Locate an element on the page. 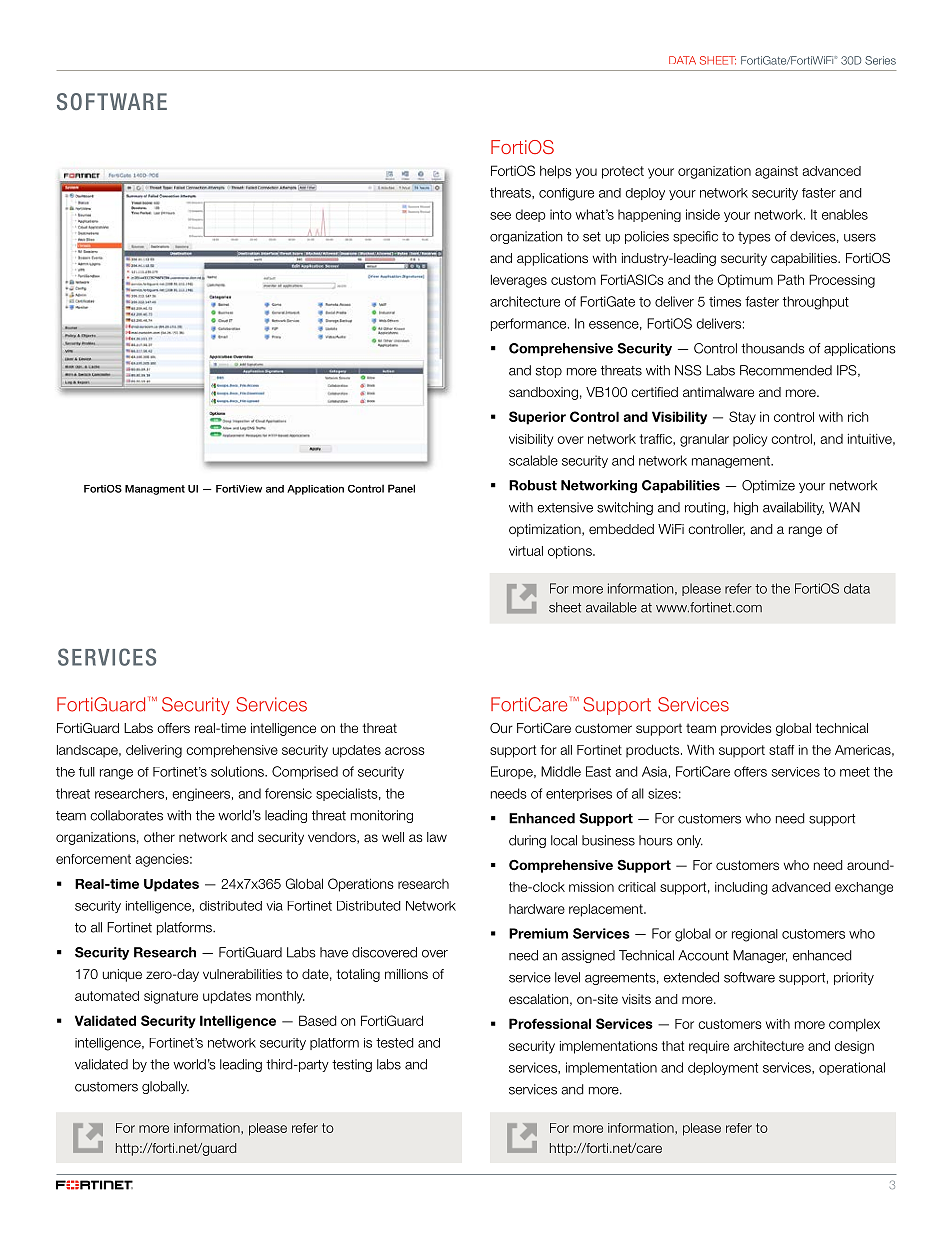 The image size is (952, 1233). see is located at coordinates (500, 216).
